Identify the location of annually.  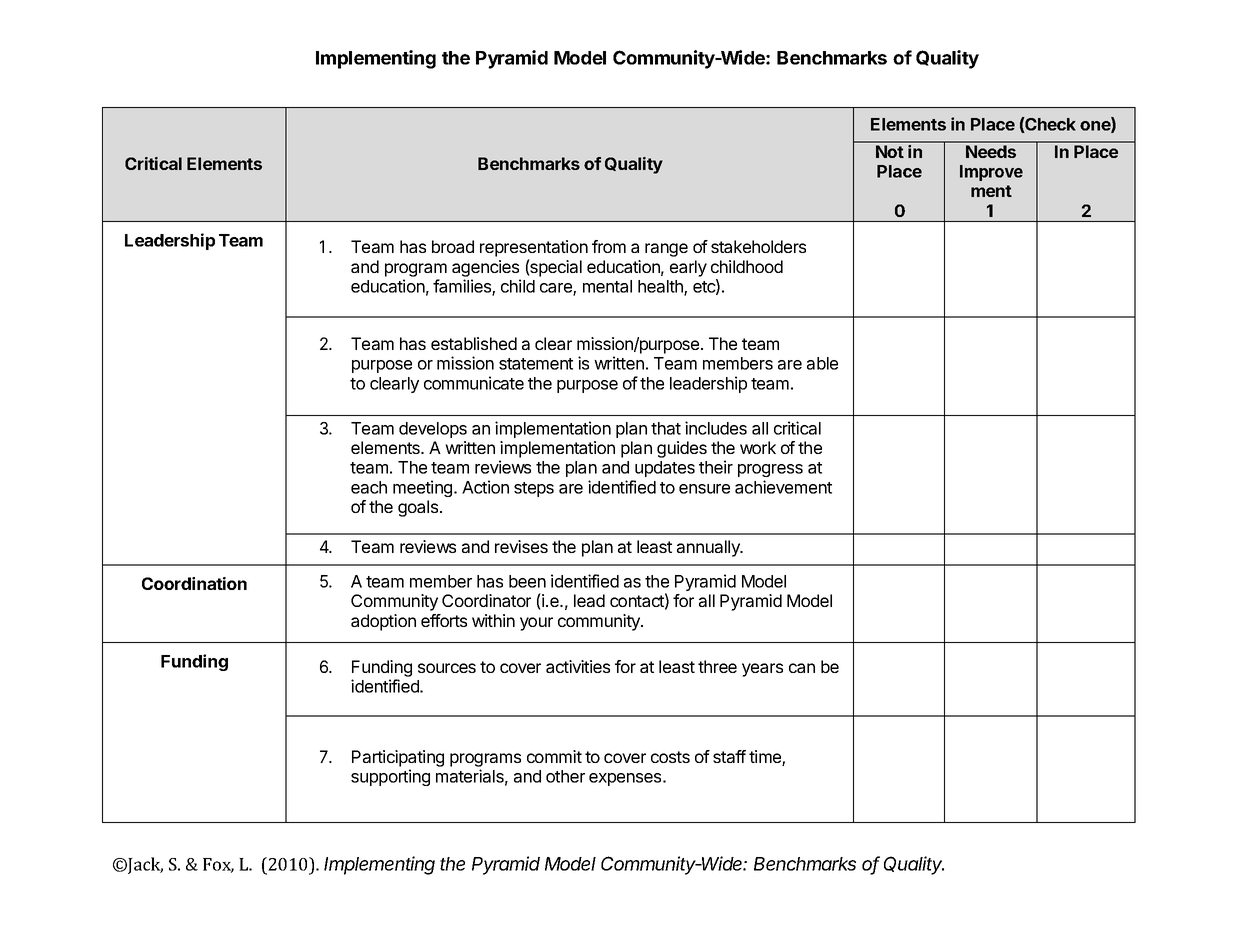
(709, 548).
